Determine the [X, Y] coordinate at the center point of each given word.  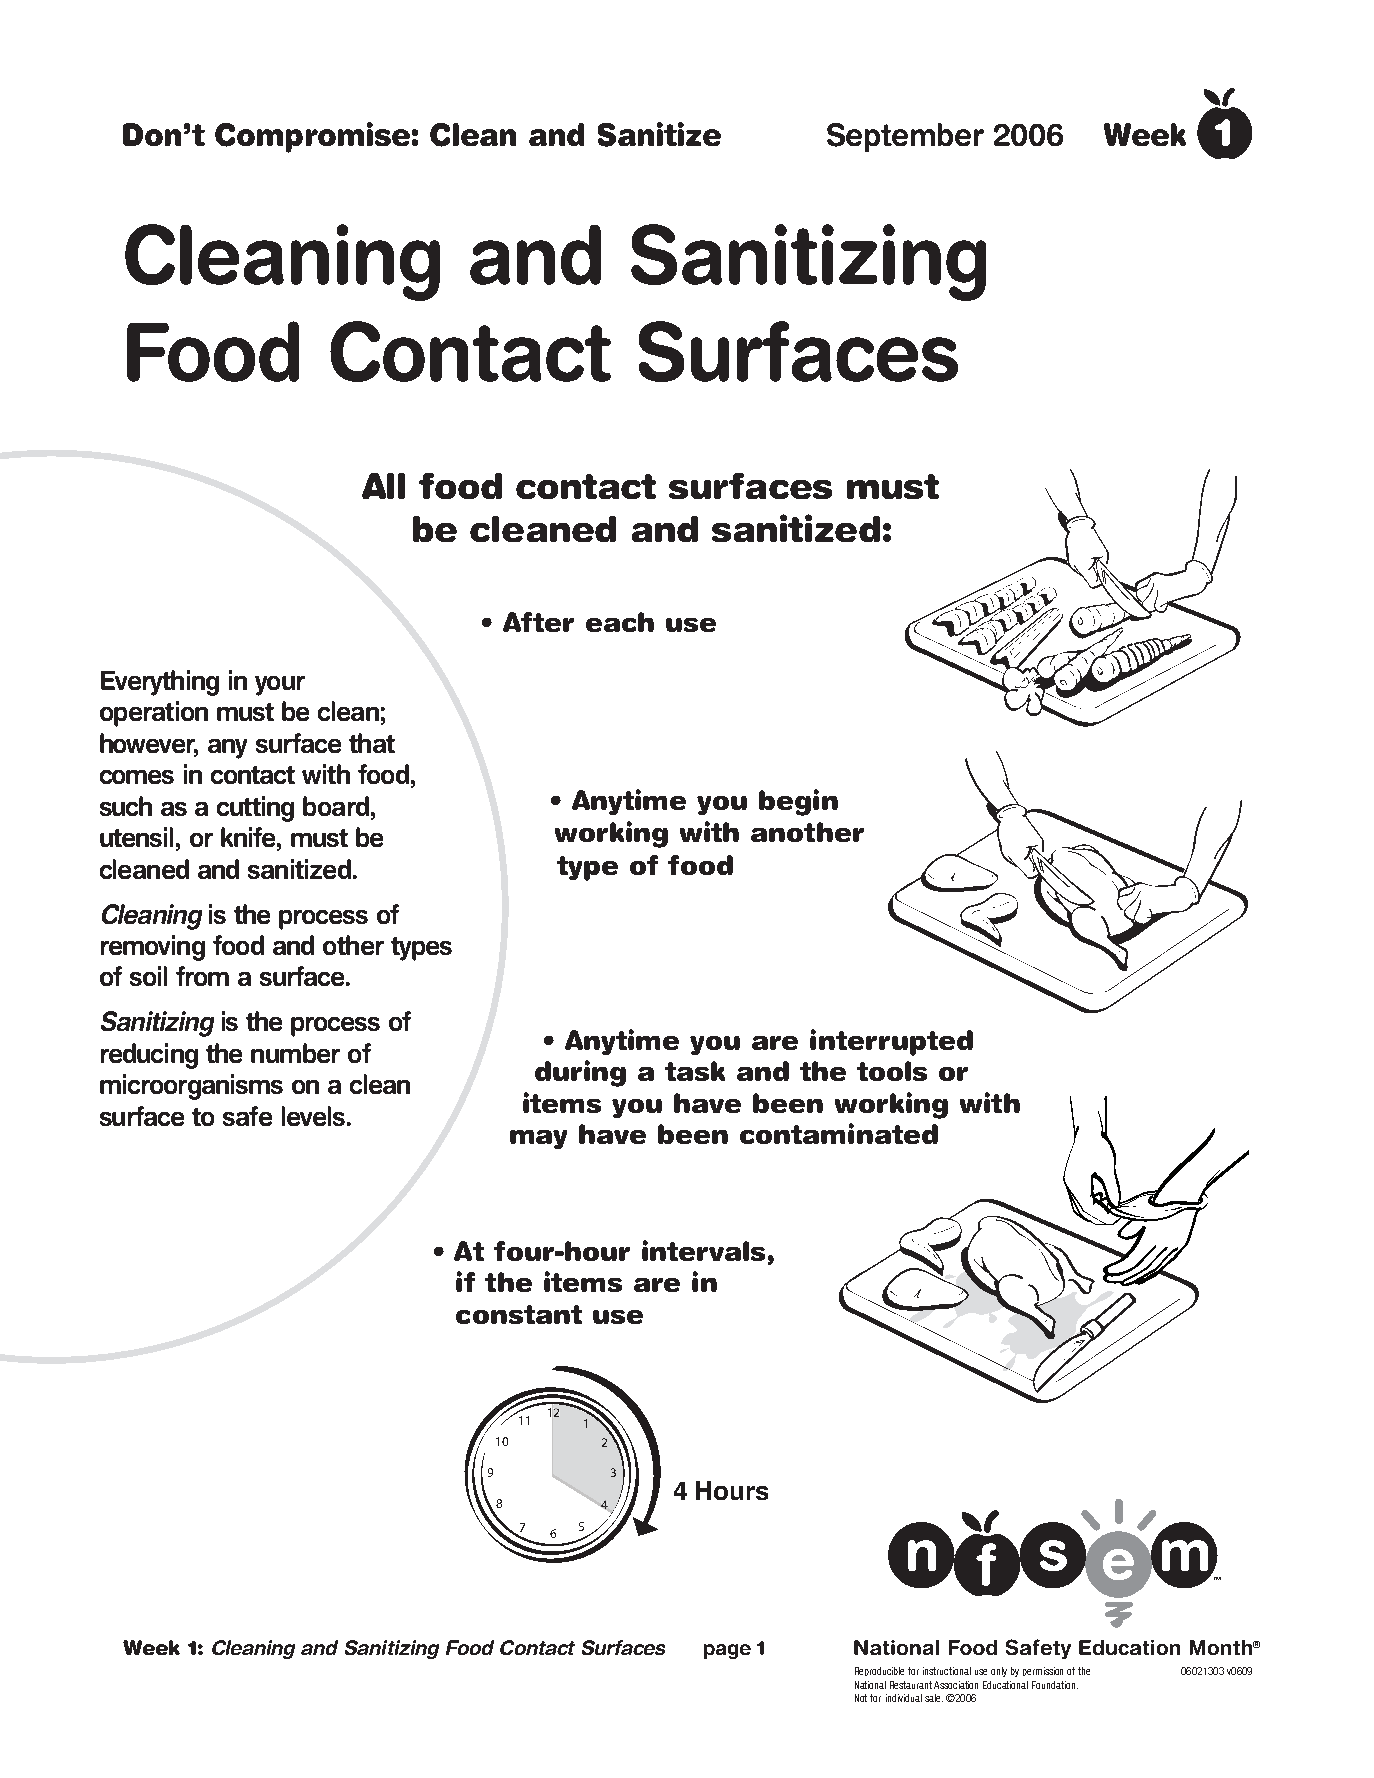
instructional [947, 1671]
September [905, 137]
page [727, 1651]
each [620, 622]
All [383, 486]
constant [519, 1314]
